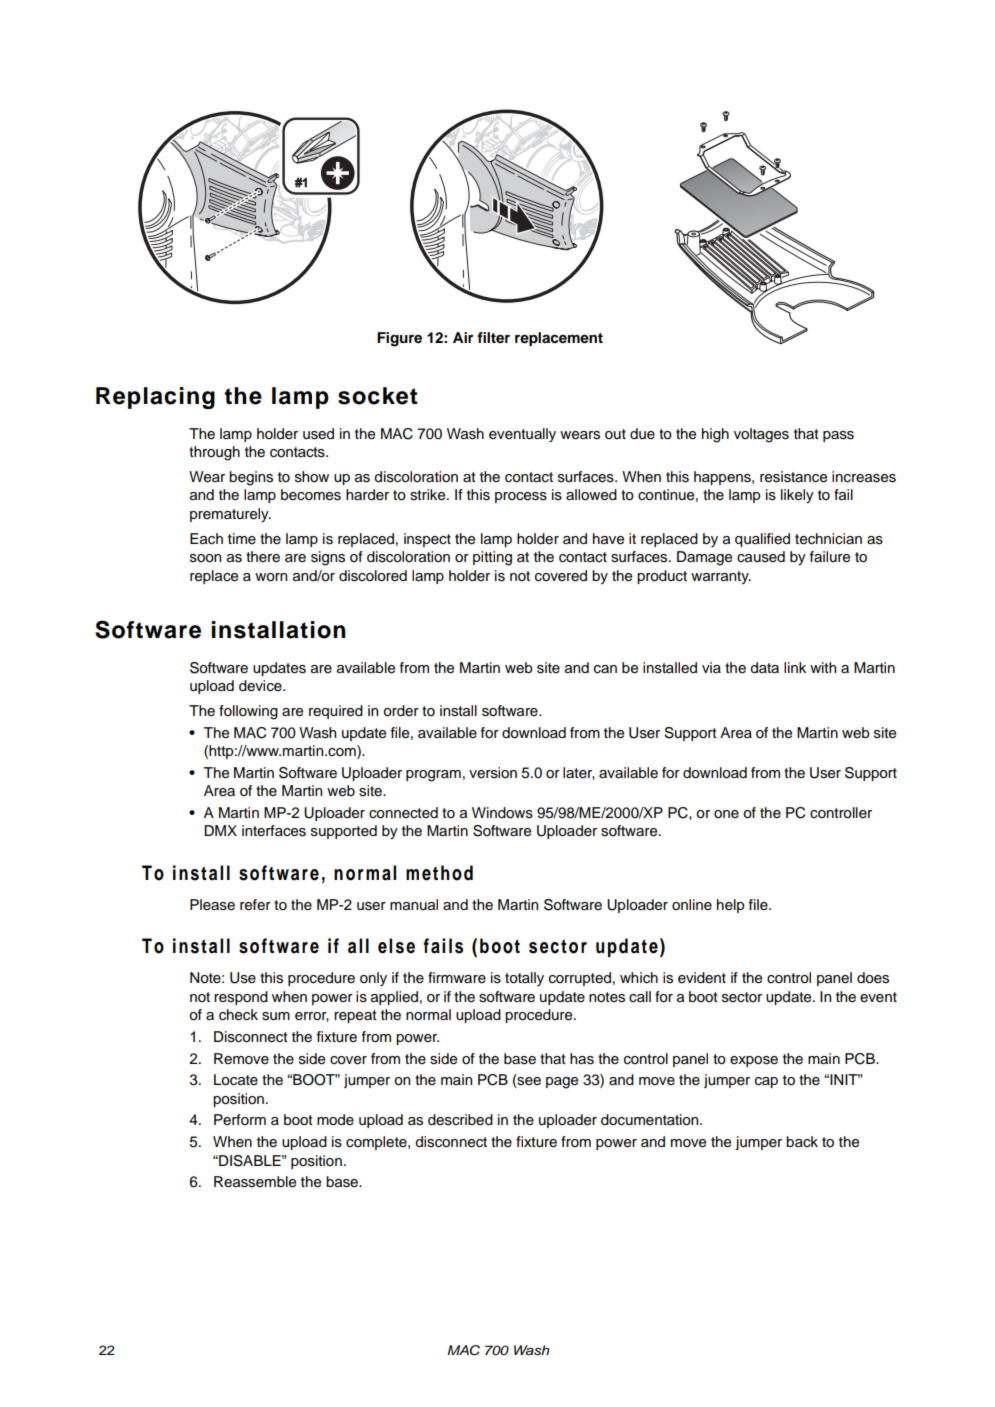 Image resolution: width=995 pixels, height=1407 pixels. Describe the element at coordinates (730, 906) in the screenshot. I see `help` at that location.
